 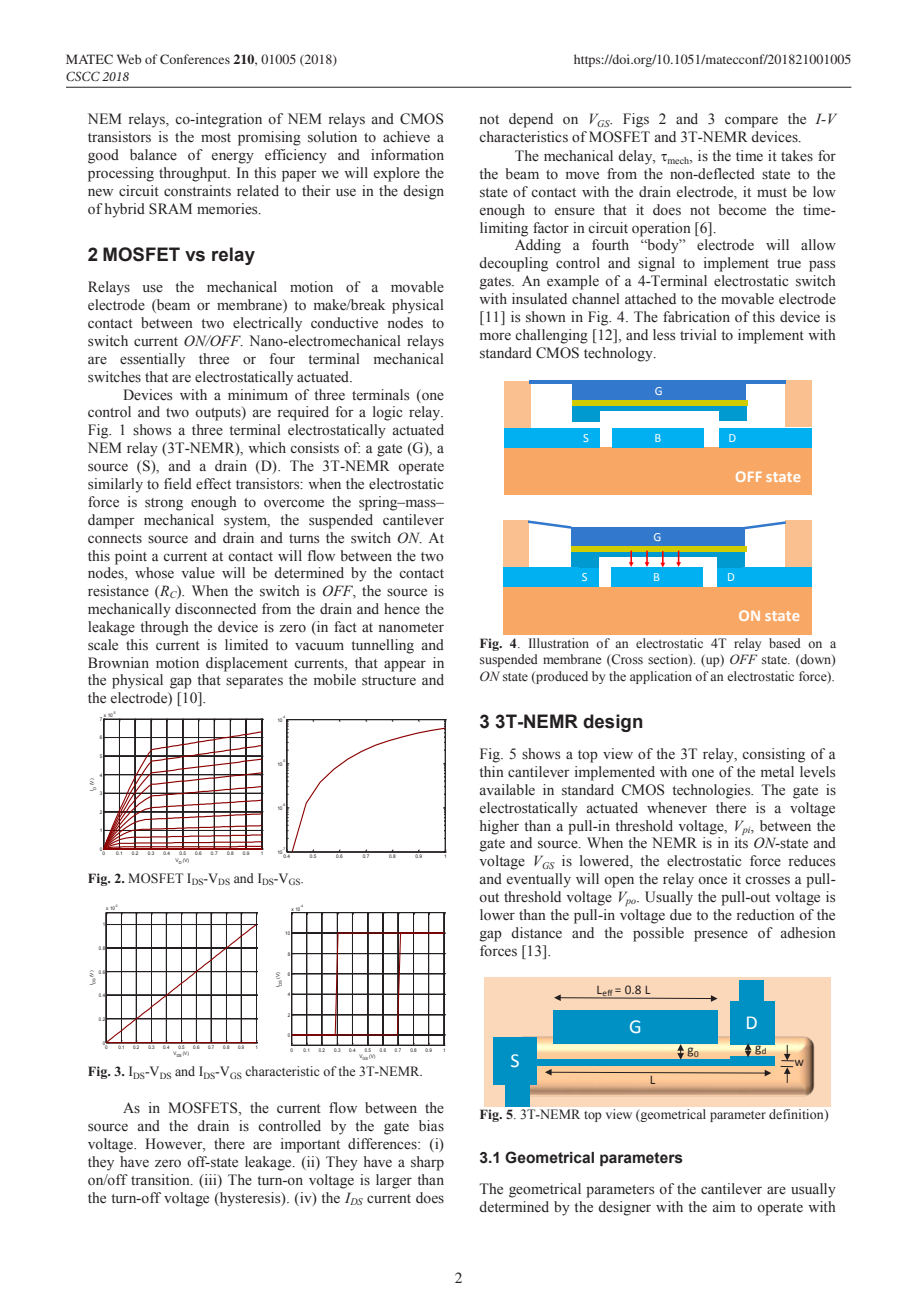 What do you see at coordinates (210, 1180) in the image?
I see `iii` at bounding box center [210, 1180].
